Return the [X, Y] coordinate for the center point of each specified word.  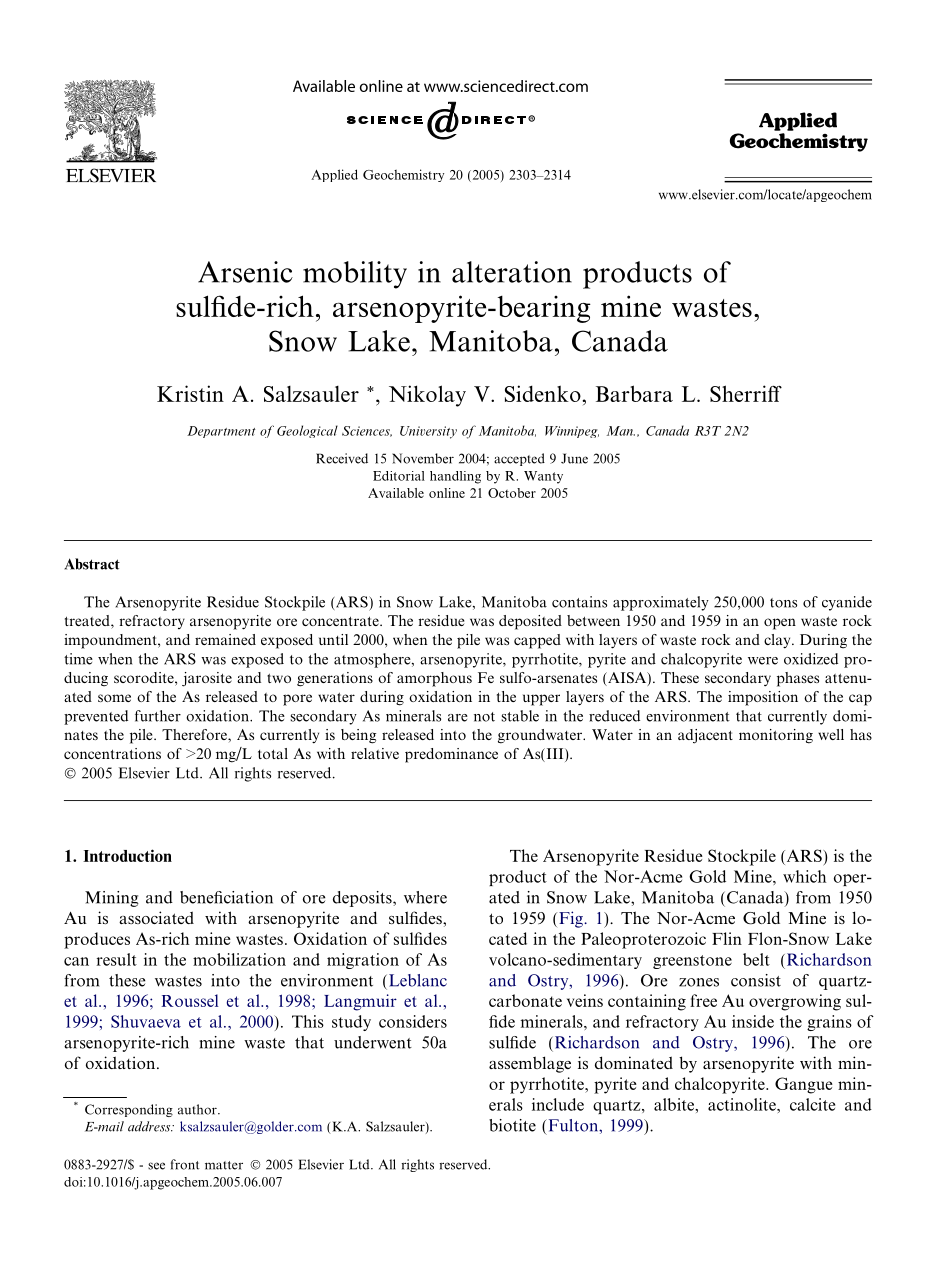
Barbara [634, 393]
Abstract [92, 564]
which [804, 876]
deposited [530, 622]
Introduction [127, 855]
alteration [512, 272]
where [425, 897]
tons [783, 603]
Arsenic [245, 272]
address [150, 1126]
